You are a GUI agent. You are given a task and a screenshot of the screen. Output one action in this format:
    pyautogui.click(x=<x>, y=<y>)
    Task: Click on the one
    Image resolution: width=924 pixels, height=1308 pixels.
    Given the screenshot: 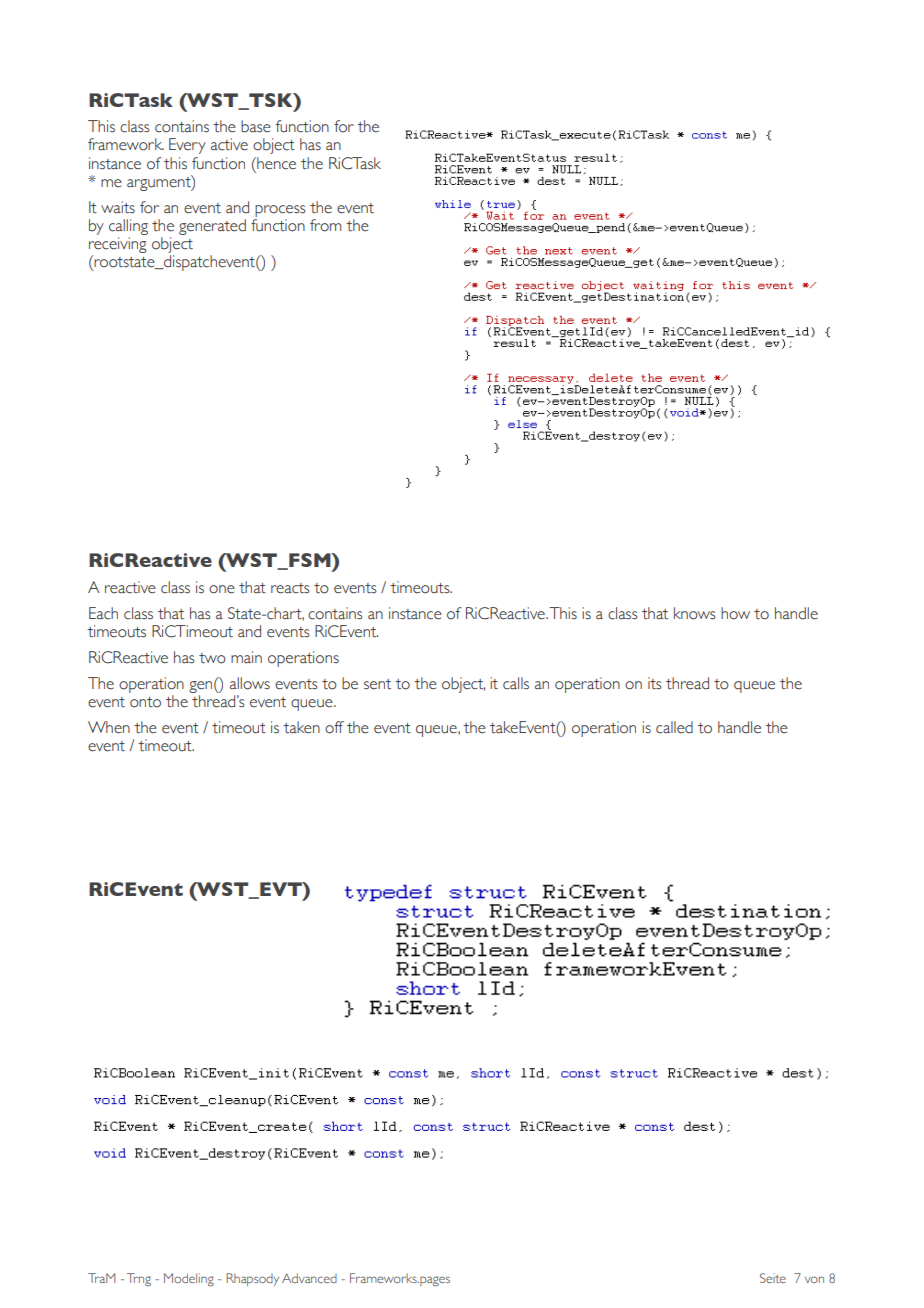 What is the action you would take?
    pyautogui.click(x=222, y=589)
